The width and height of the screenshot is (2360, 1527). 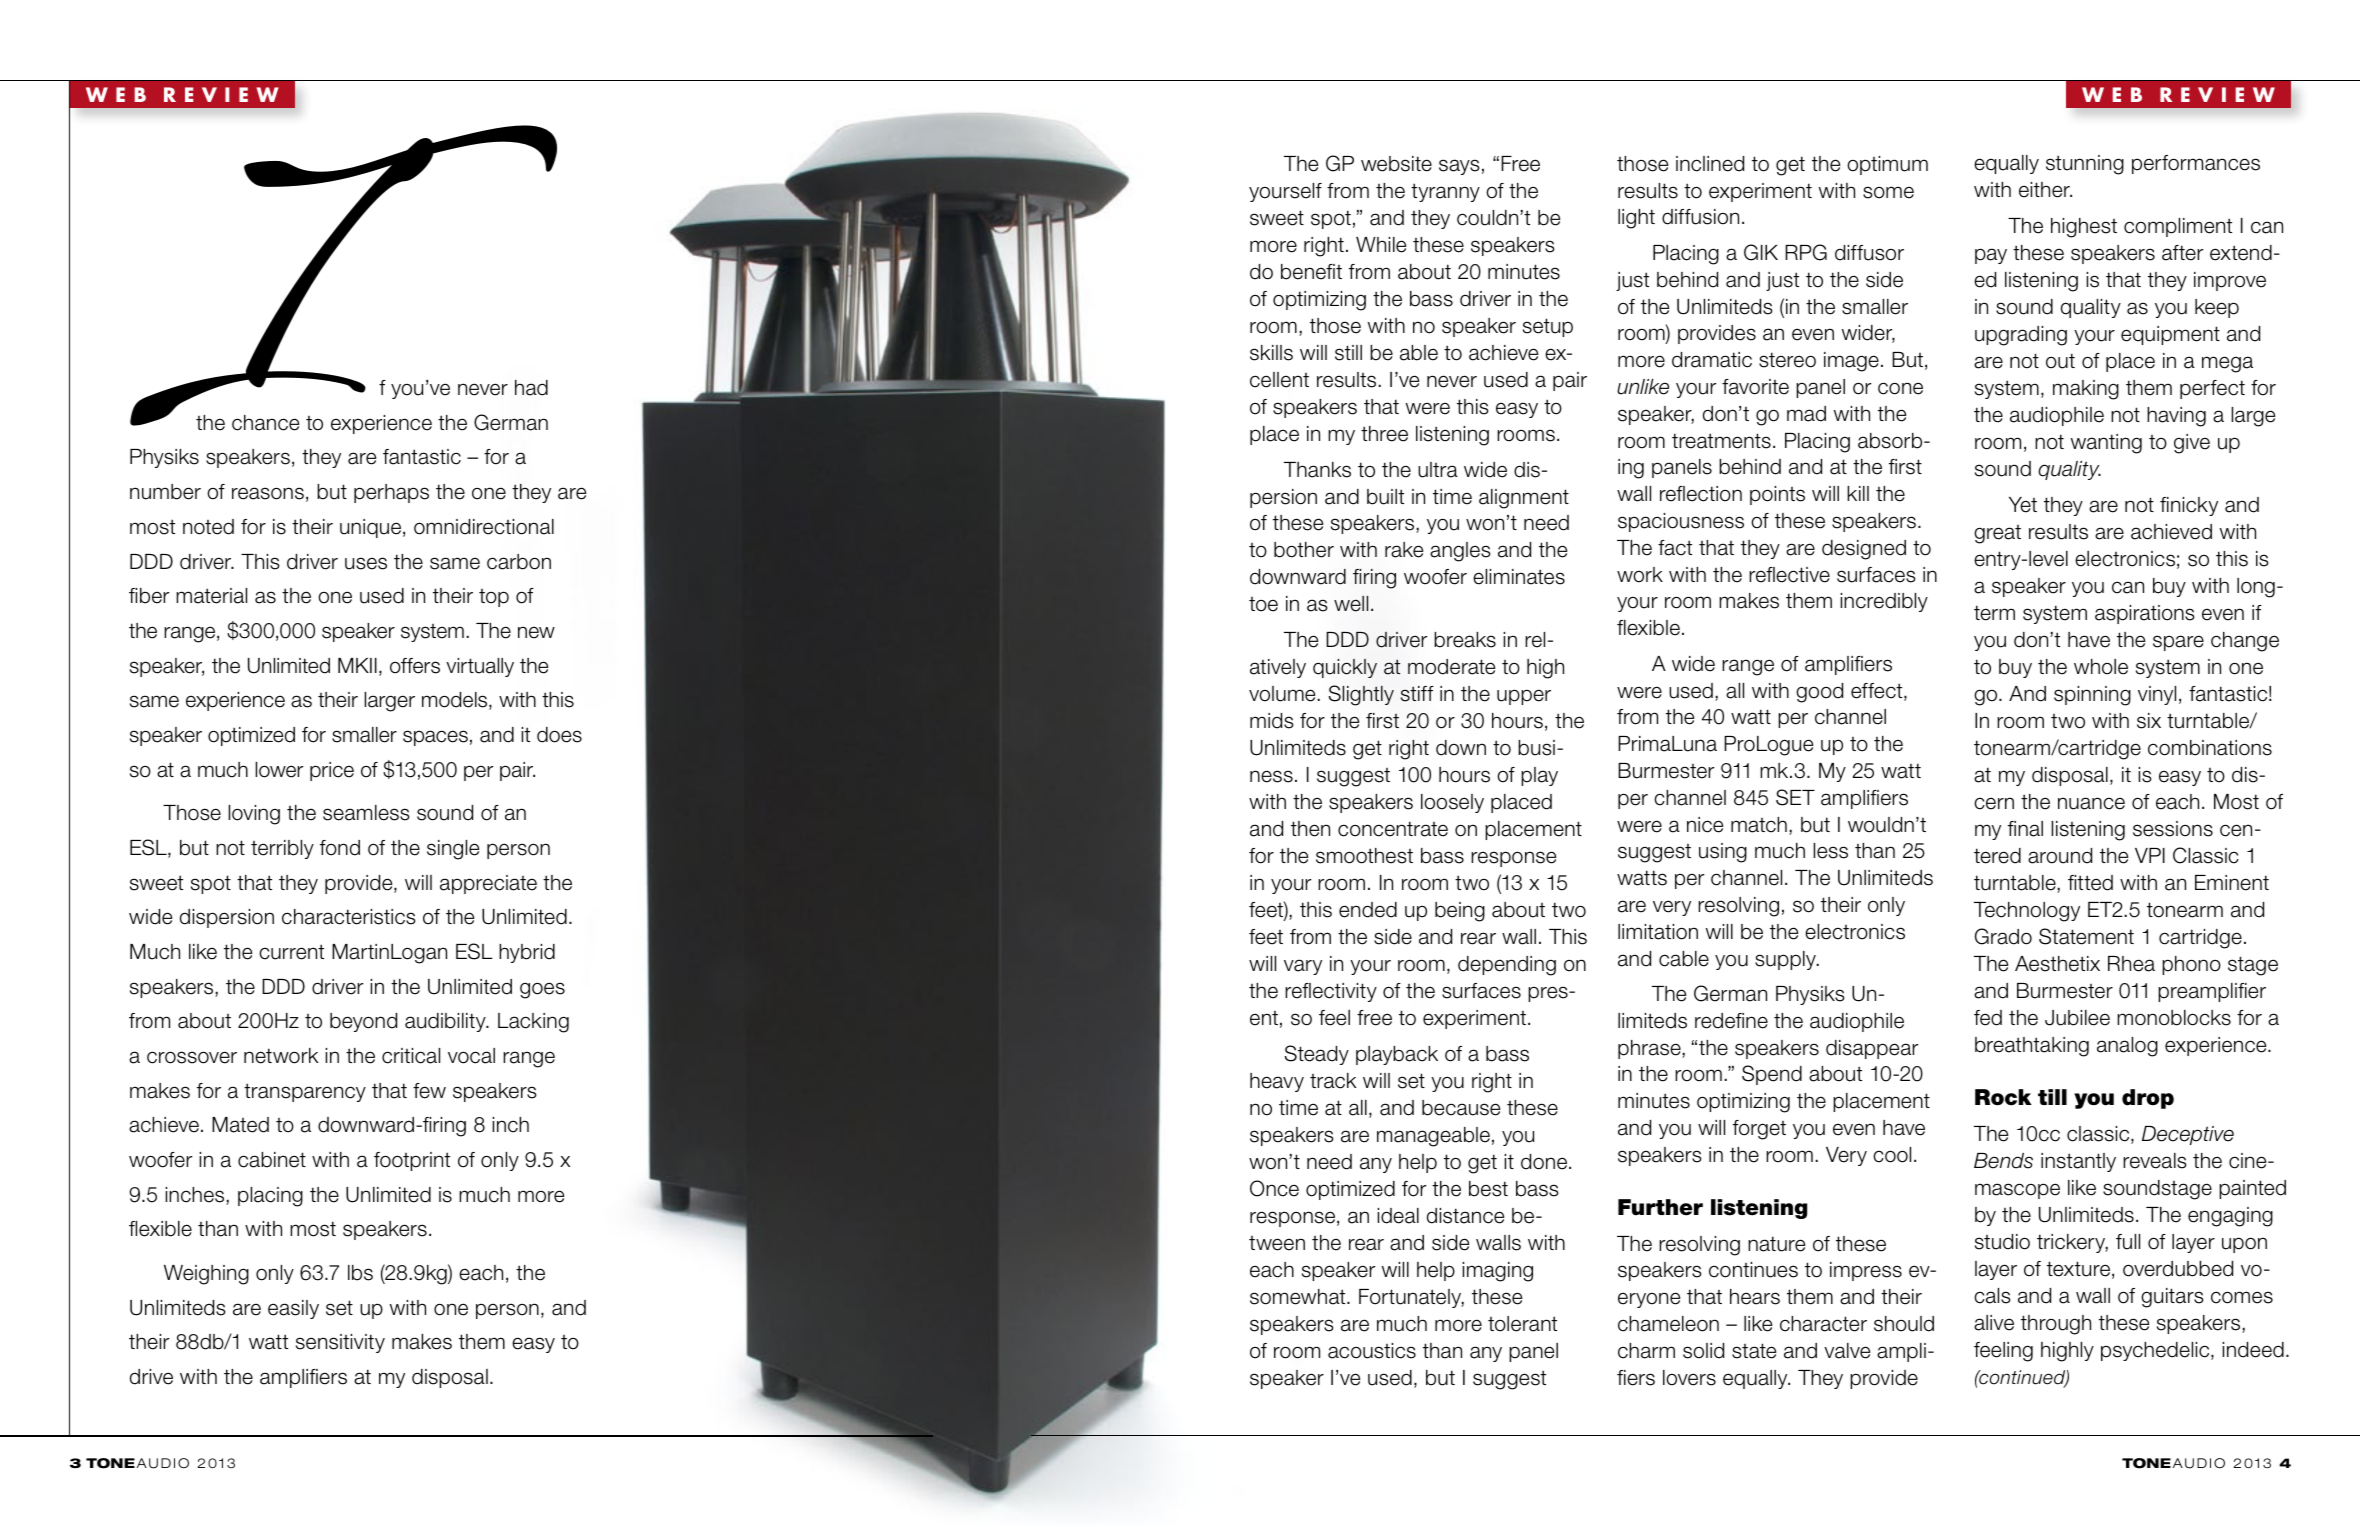 What do you see at coordinates (1994, 803) in the screenshot?
I see `cern` at bounding box center [1994, 803].
